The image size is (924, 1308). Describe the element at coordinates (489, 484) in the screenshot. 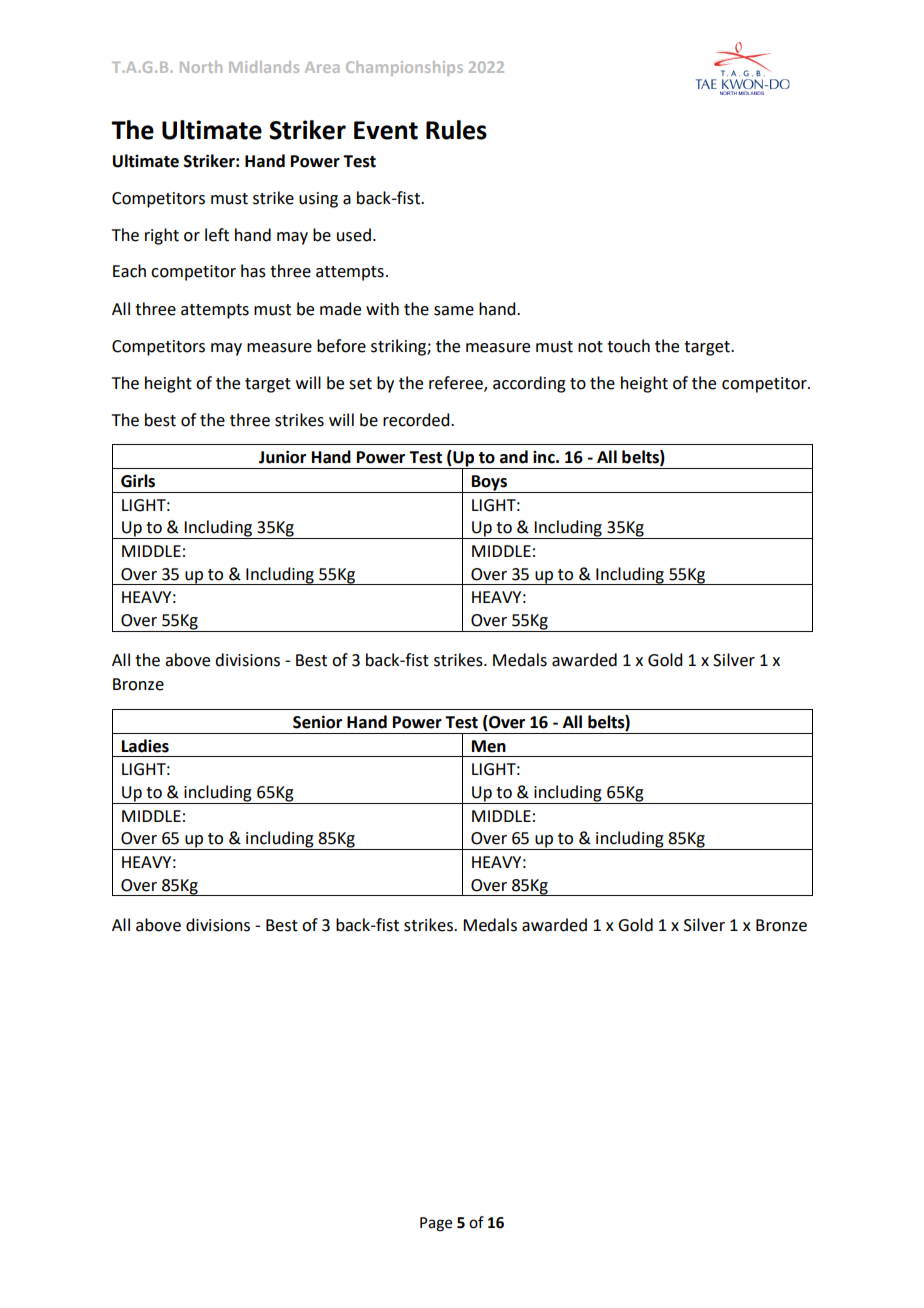

I see `Boys` at that location.
